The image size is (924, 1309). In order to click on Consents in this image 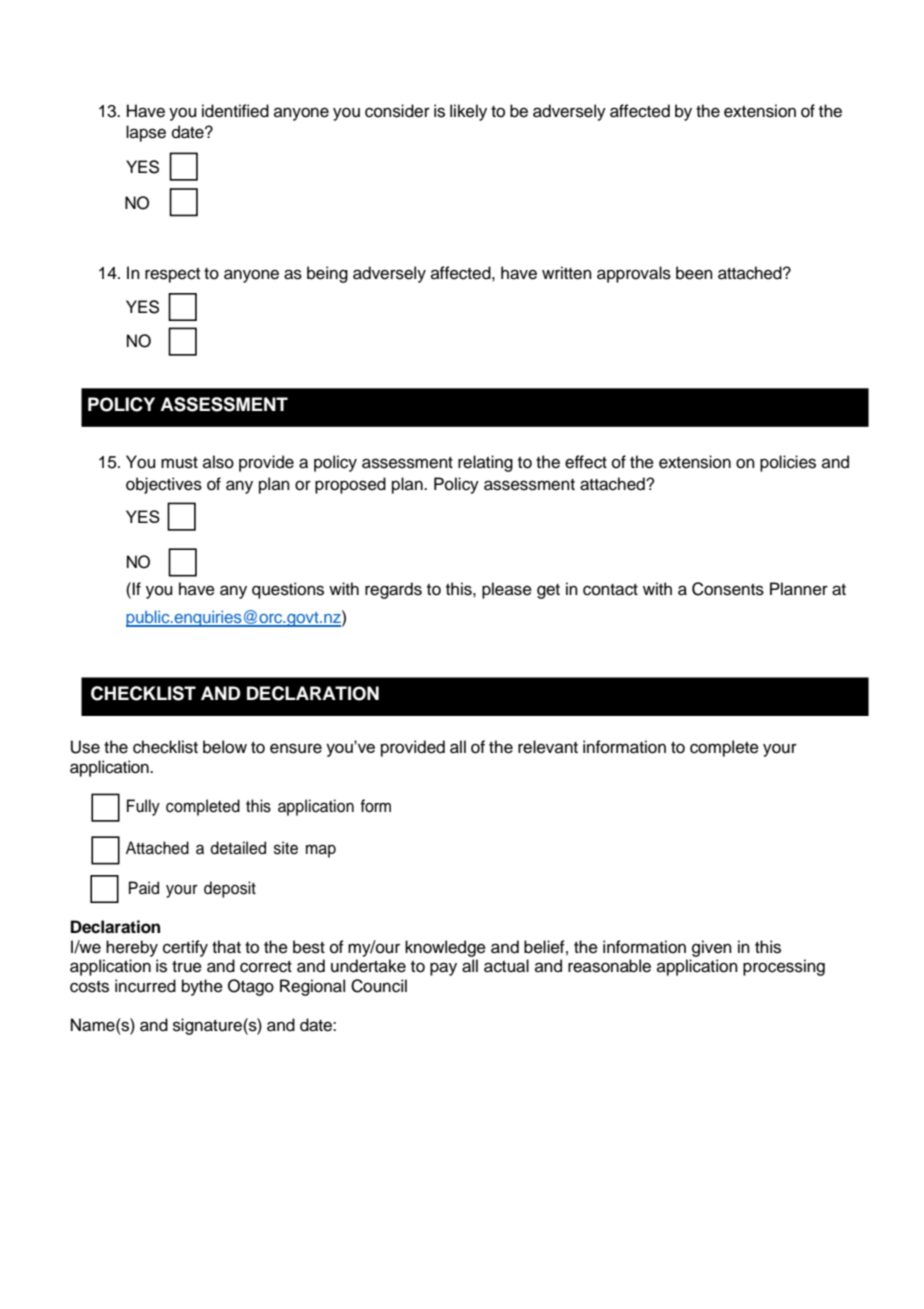, I will do `click(728, 589)`.
